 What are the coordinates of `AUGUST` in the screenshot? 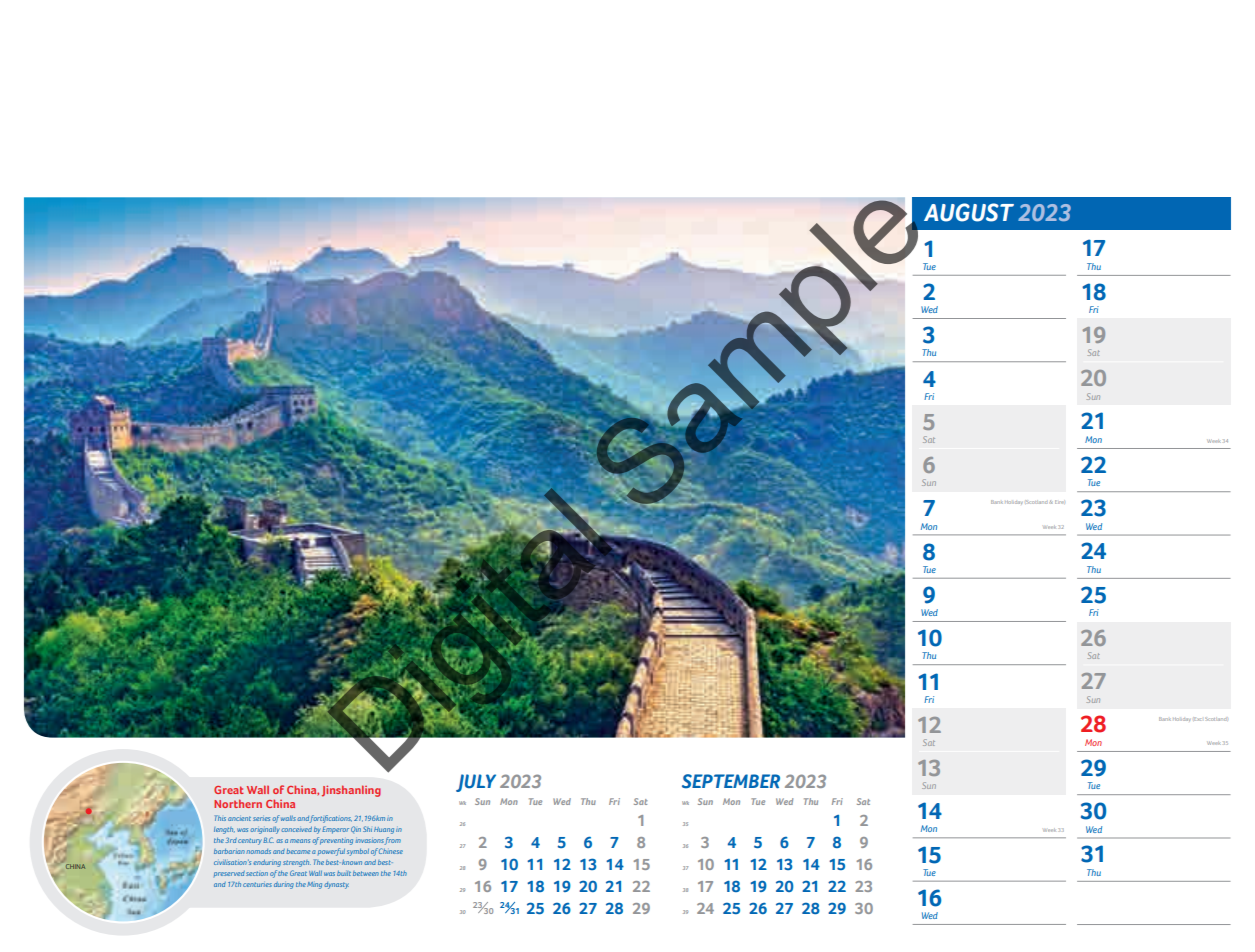 It's located at (969, 212).
